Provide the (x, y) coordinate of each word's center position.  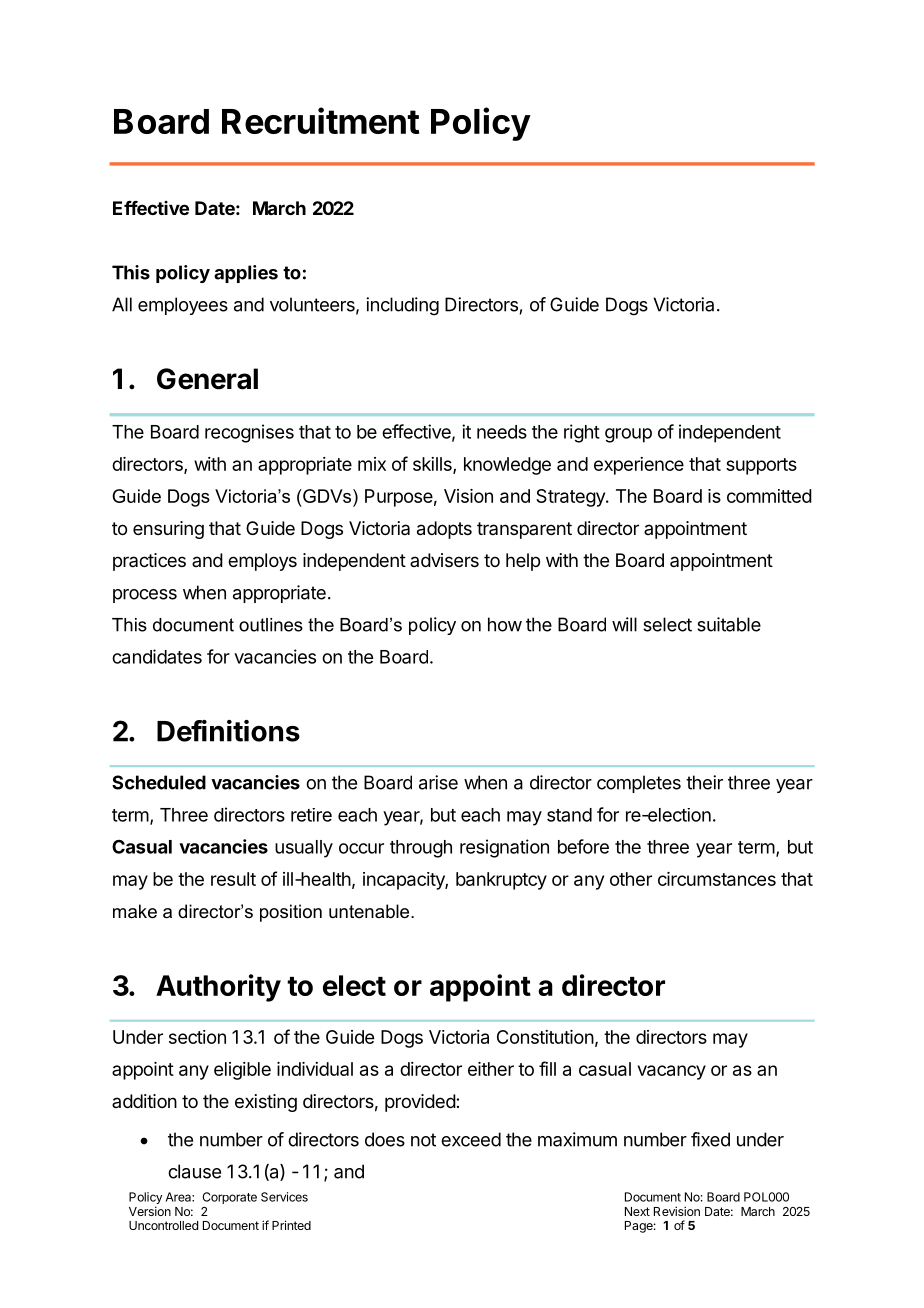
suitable (729, 624)
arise (438, 782)
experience (639, 466)
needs (502, 432)
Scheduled (159, 782)
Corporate (230, 1198)
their (704, 782)
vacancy (672, 1072)
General (207, 379)
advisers (444, 560)
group (628, 435)
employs (262, 562)
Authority (218, 988)
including (402, 306)
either (491, 1069)
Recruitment (321, 120)
